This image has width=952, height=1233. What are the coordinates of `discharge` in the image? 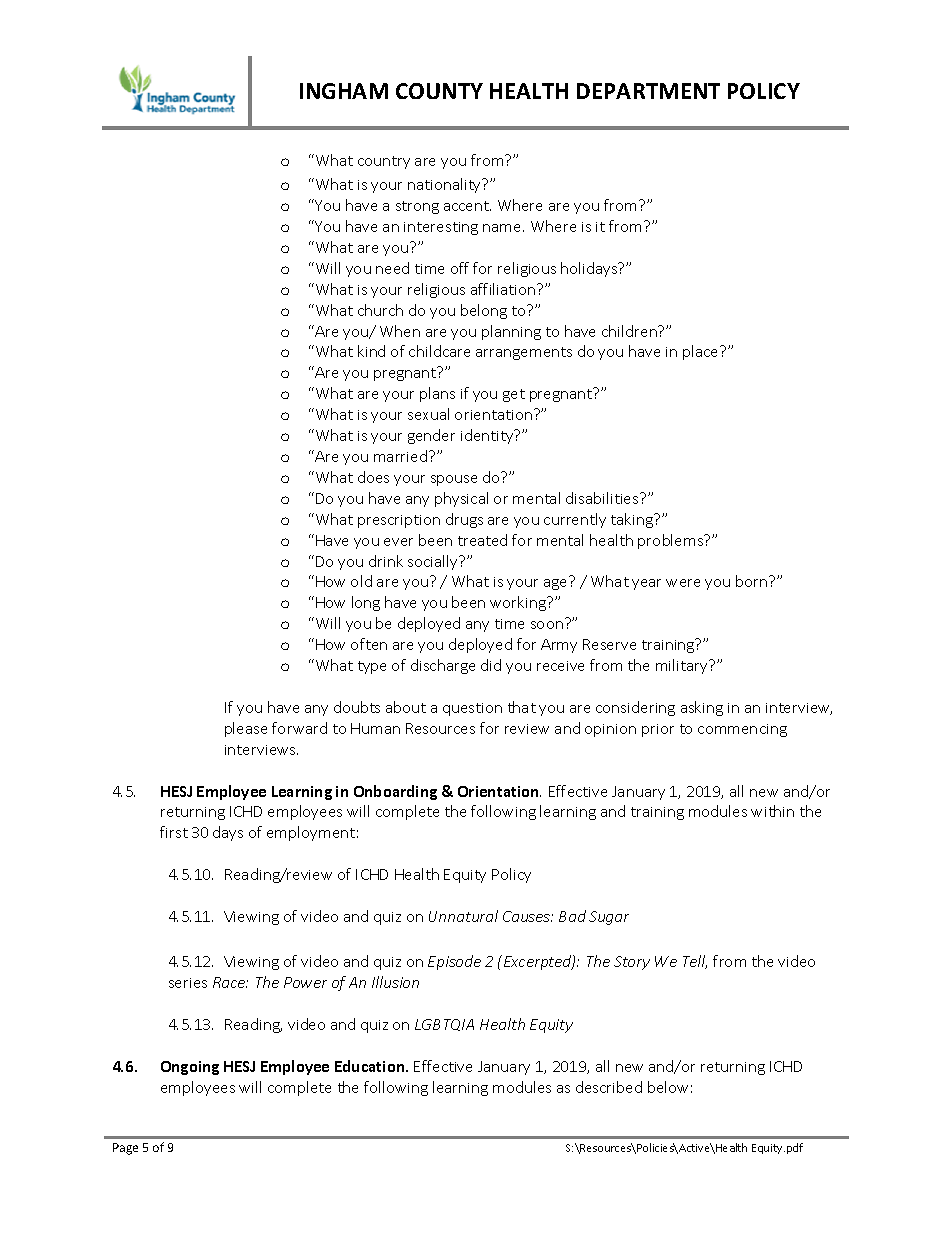 It's located at (443, 666).
